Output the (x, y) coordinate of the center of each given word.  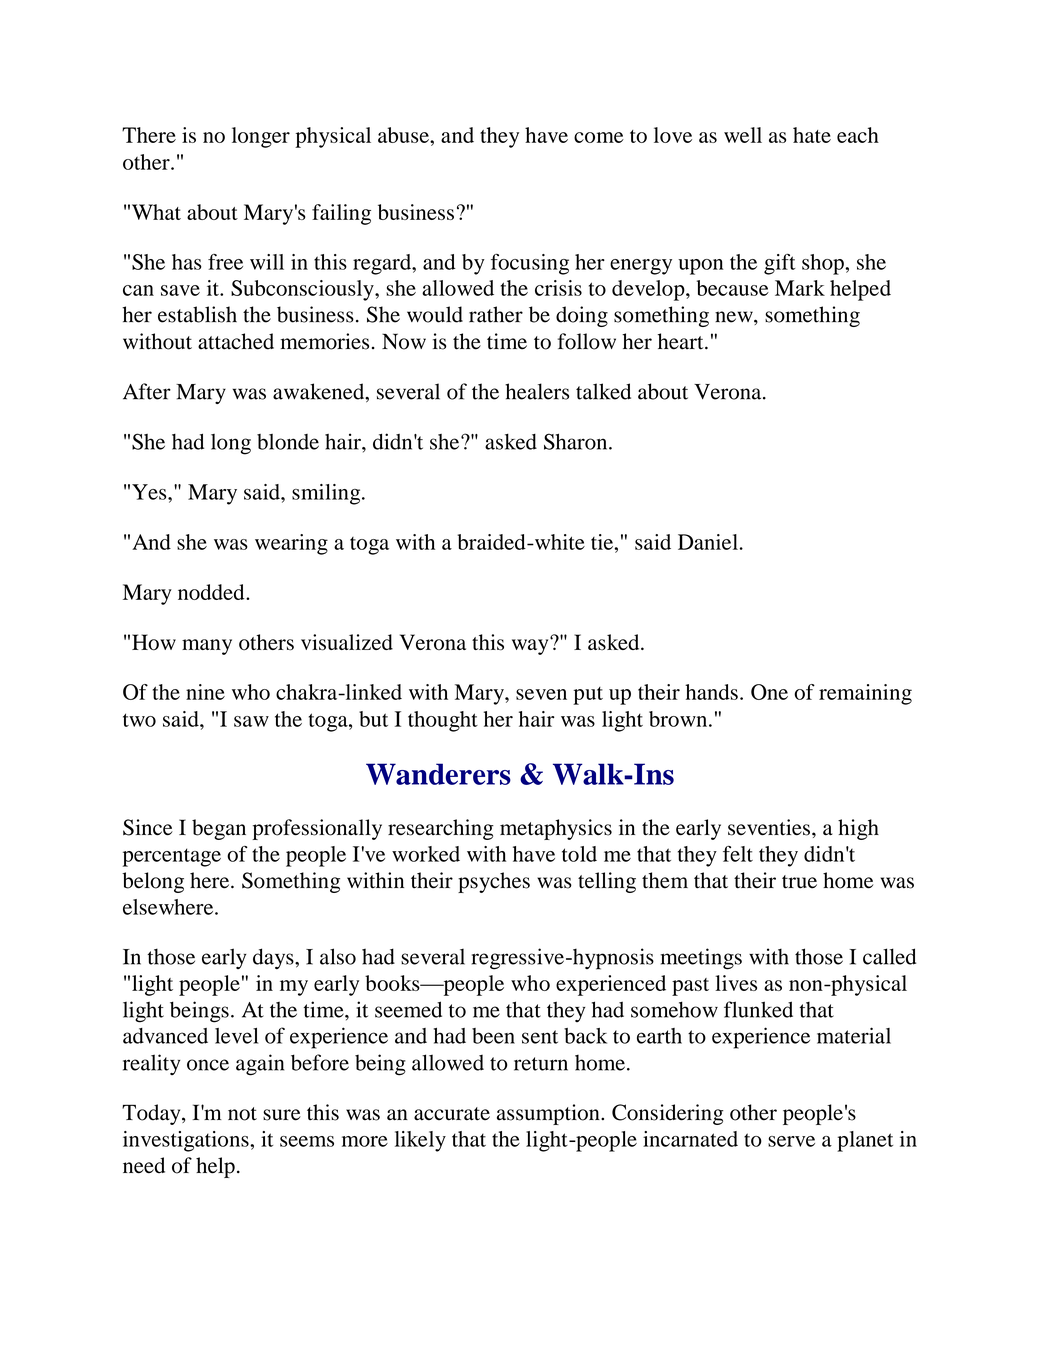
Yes (150, 492)
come (599, 137)
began (219, 829)
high (858, 829)
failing (341, 214)
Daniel (708, 542)
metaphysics (556, 829)
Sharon (577, 441)
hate (812, 135)
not (242, 1114)
